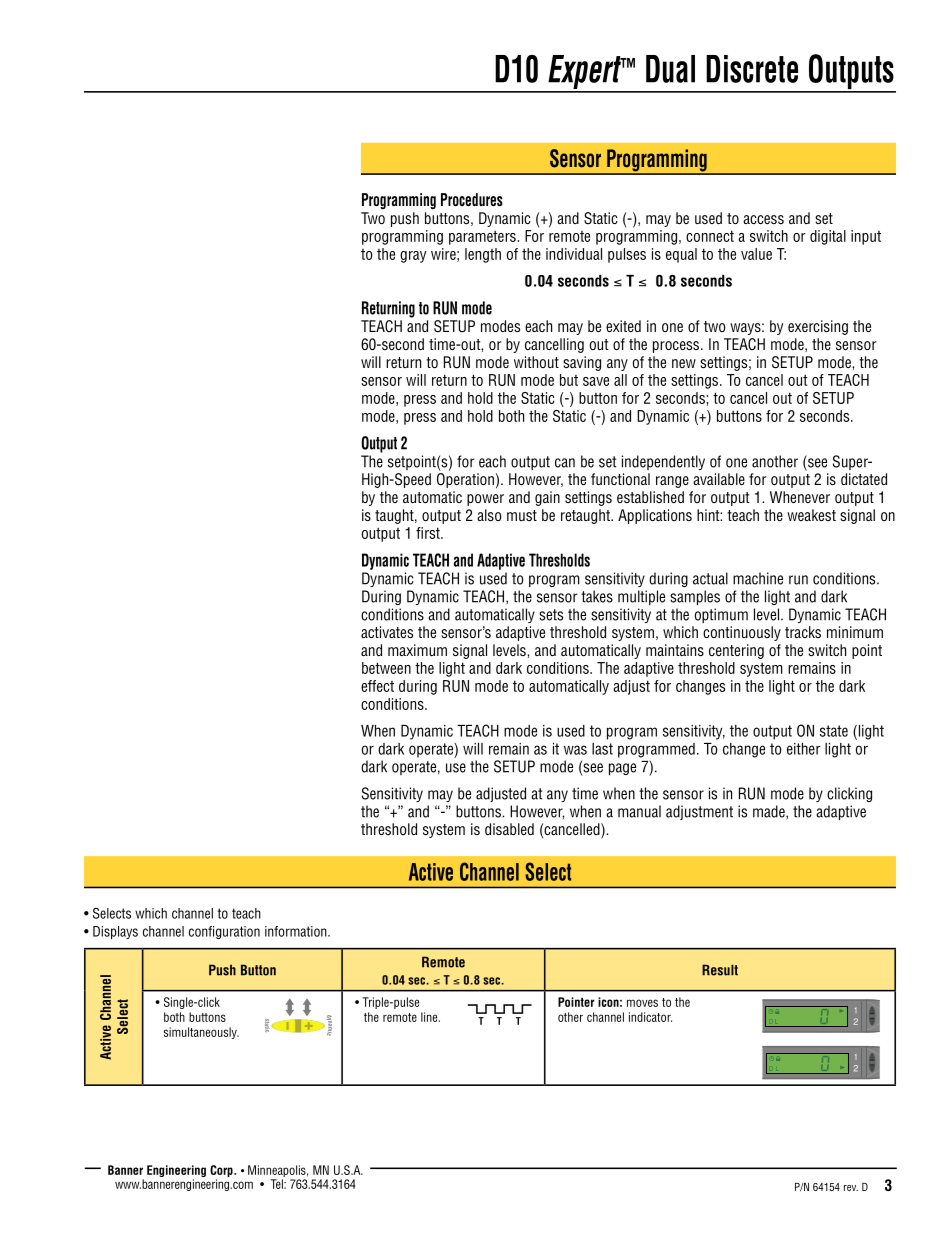  I want to click on disabled, so click(509, 829).
